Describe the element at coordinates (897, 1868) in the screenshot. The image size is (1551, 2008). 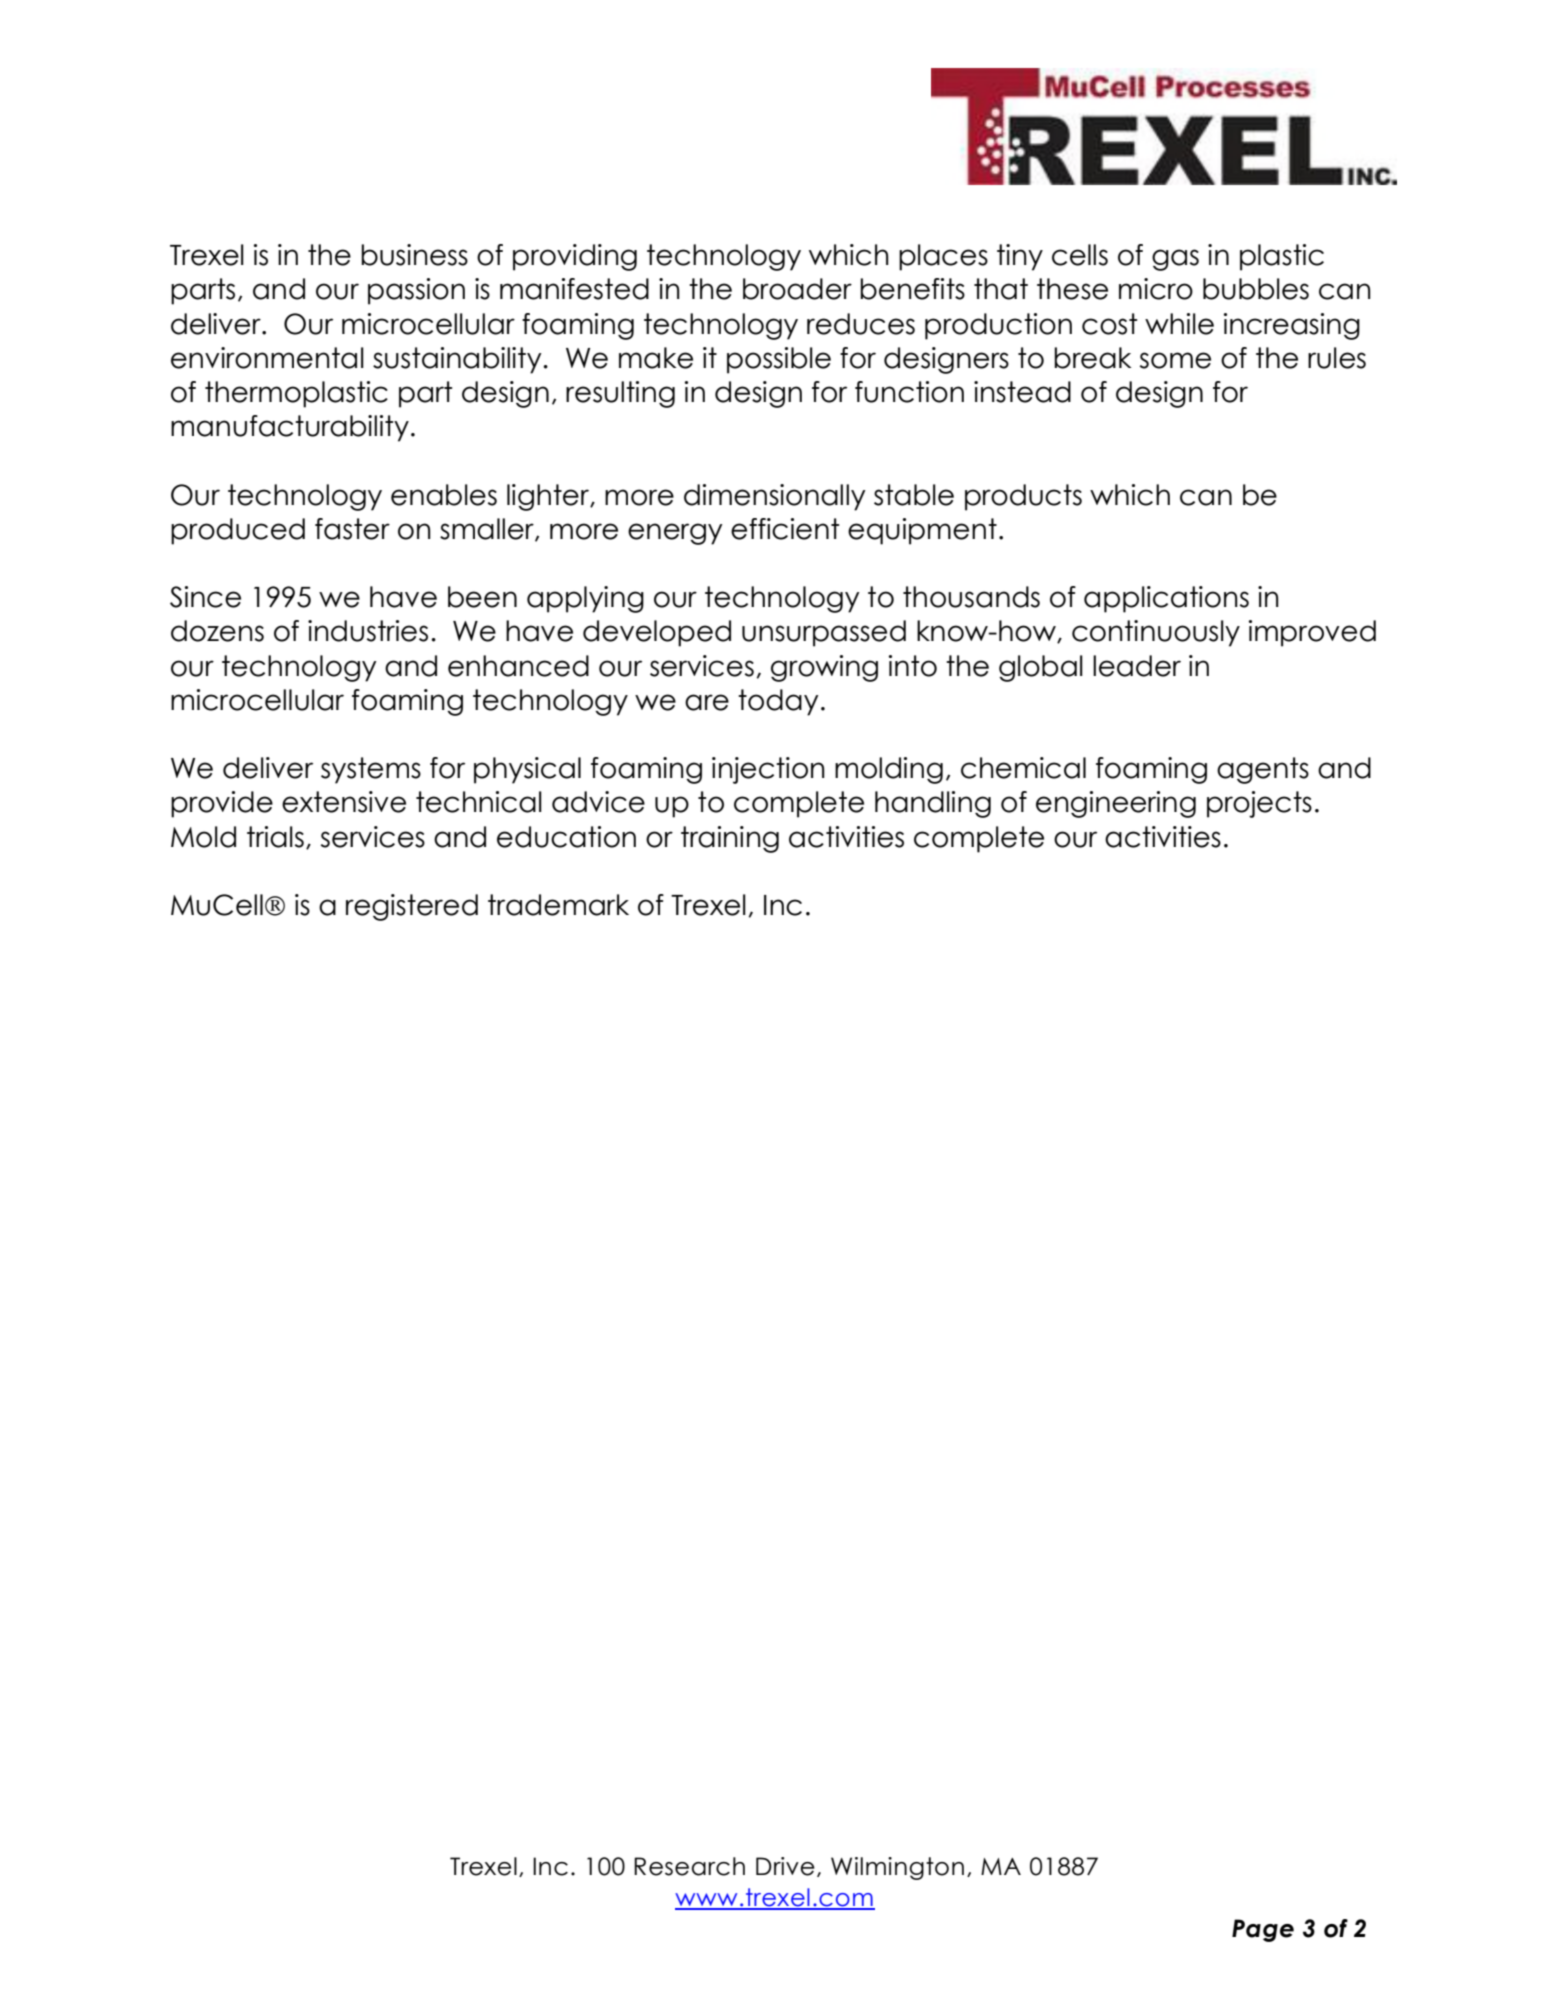
I see `Wilmington` at that location.
